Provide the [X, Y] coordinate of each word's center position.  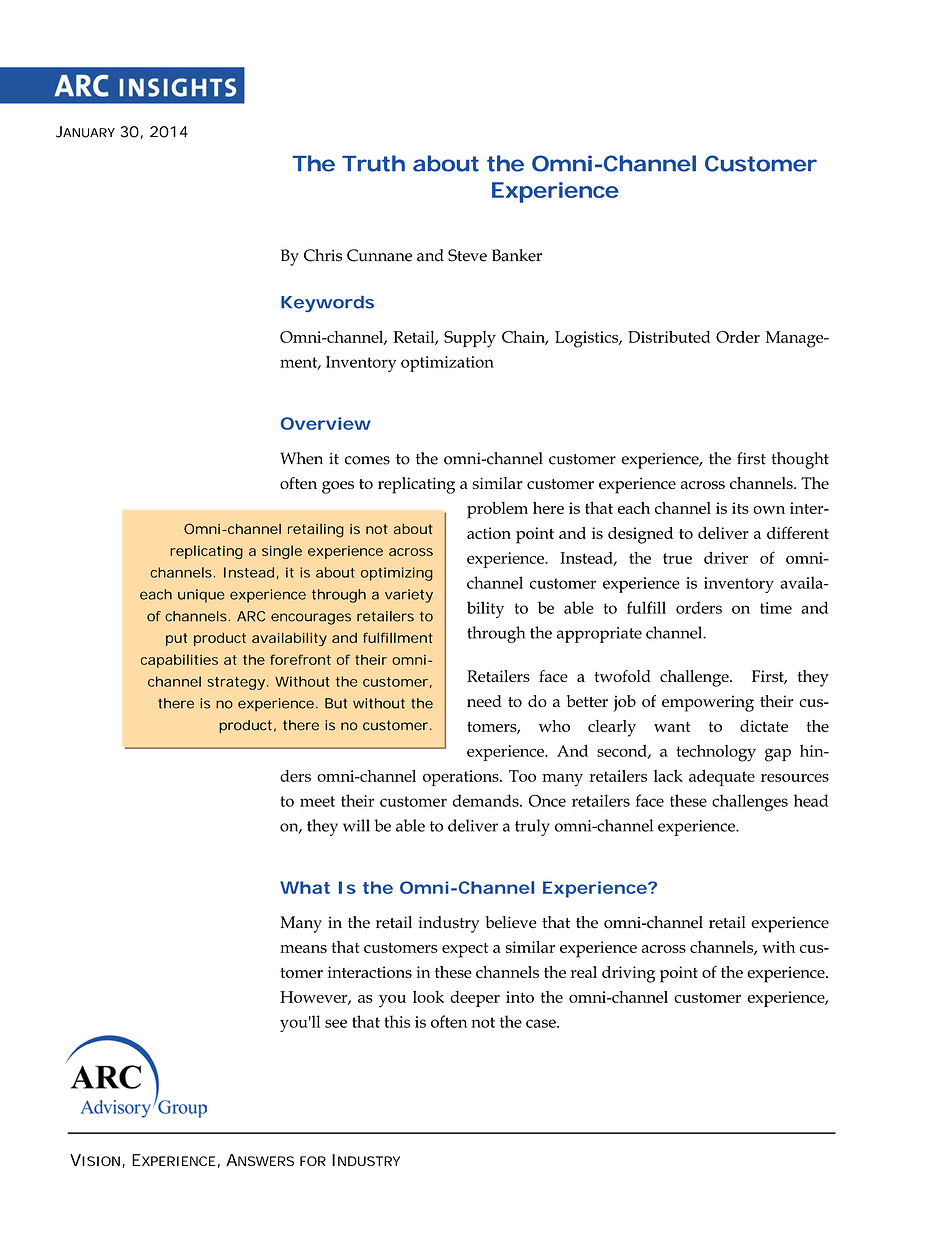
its [740, 508]
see [336, 1023]
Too [522, 776]
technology [716, 753]
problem [497, 510]
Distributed [669, 337]
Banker [517, 255]
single [282, 552]
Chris [323, 255]
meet [317, 801]
